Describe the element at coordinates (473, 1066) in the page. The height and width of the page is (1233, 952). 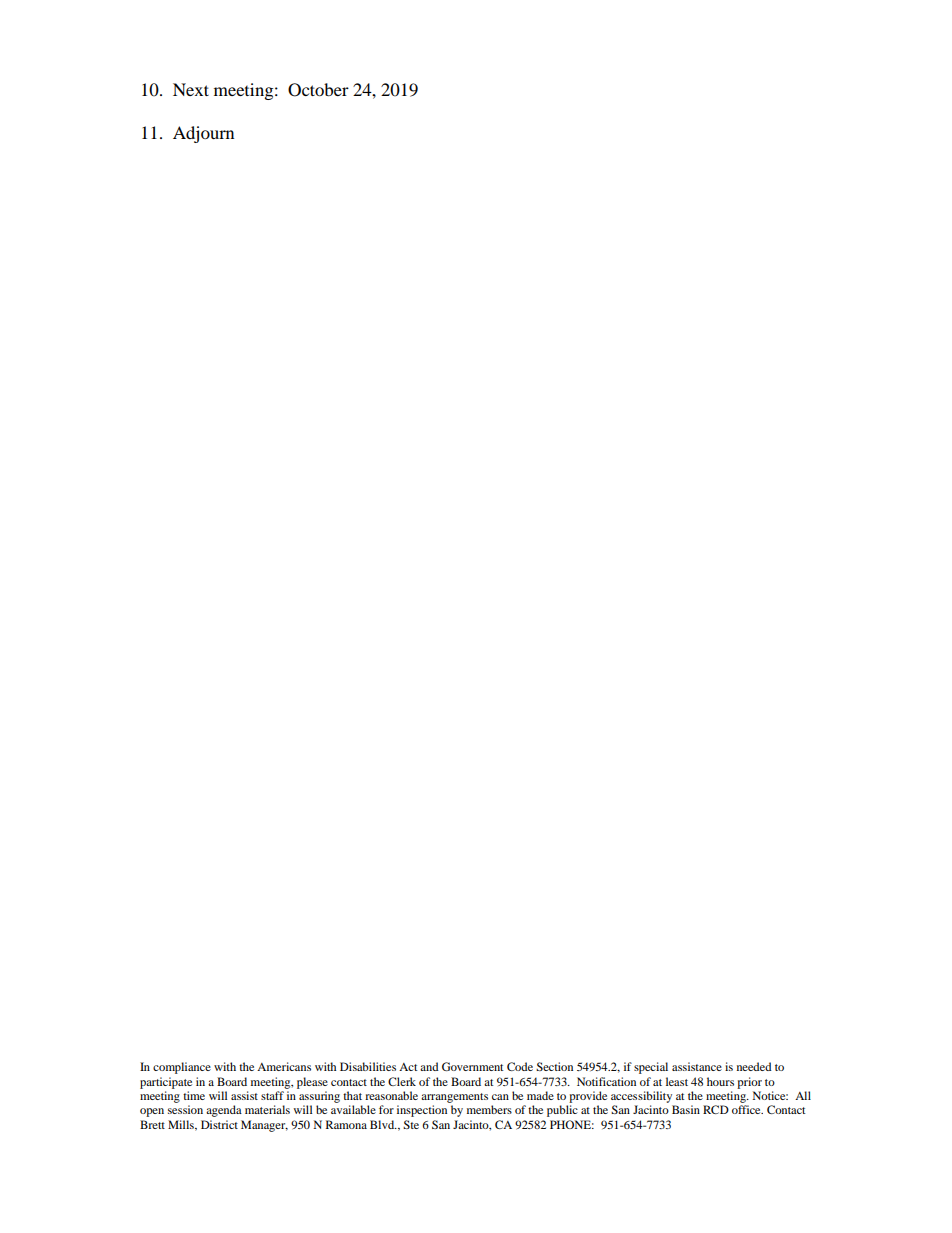
I see `Government` at that location.
